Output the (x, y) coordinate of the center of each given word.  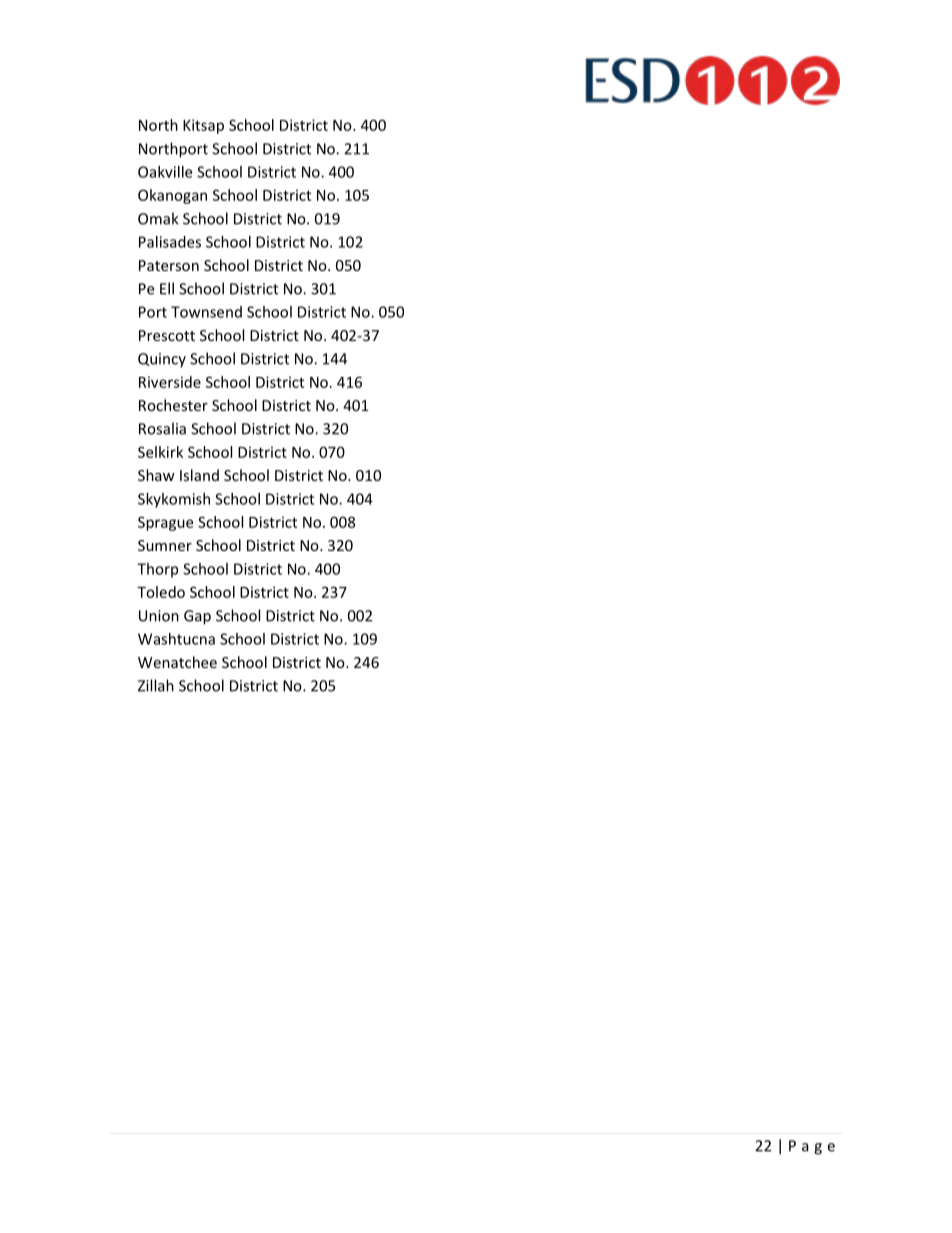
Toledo (161, 592)
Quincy (162, 360)
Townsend (206, 312)
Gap (197, 617)
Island (199, 475)
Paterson (169, 265)
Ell (167, 288)
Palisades (170, 242)
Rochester (173, 405)
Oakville (165, 172)
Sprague (165, 523)
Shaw (156, 475)
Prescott (167, 335)
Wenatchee (177, 662)
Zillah (156, 685)
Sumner (165, 545)
